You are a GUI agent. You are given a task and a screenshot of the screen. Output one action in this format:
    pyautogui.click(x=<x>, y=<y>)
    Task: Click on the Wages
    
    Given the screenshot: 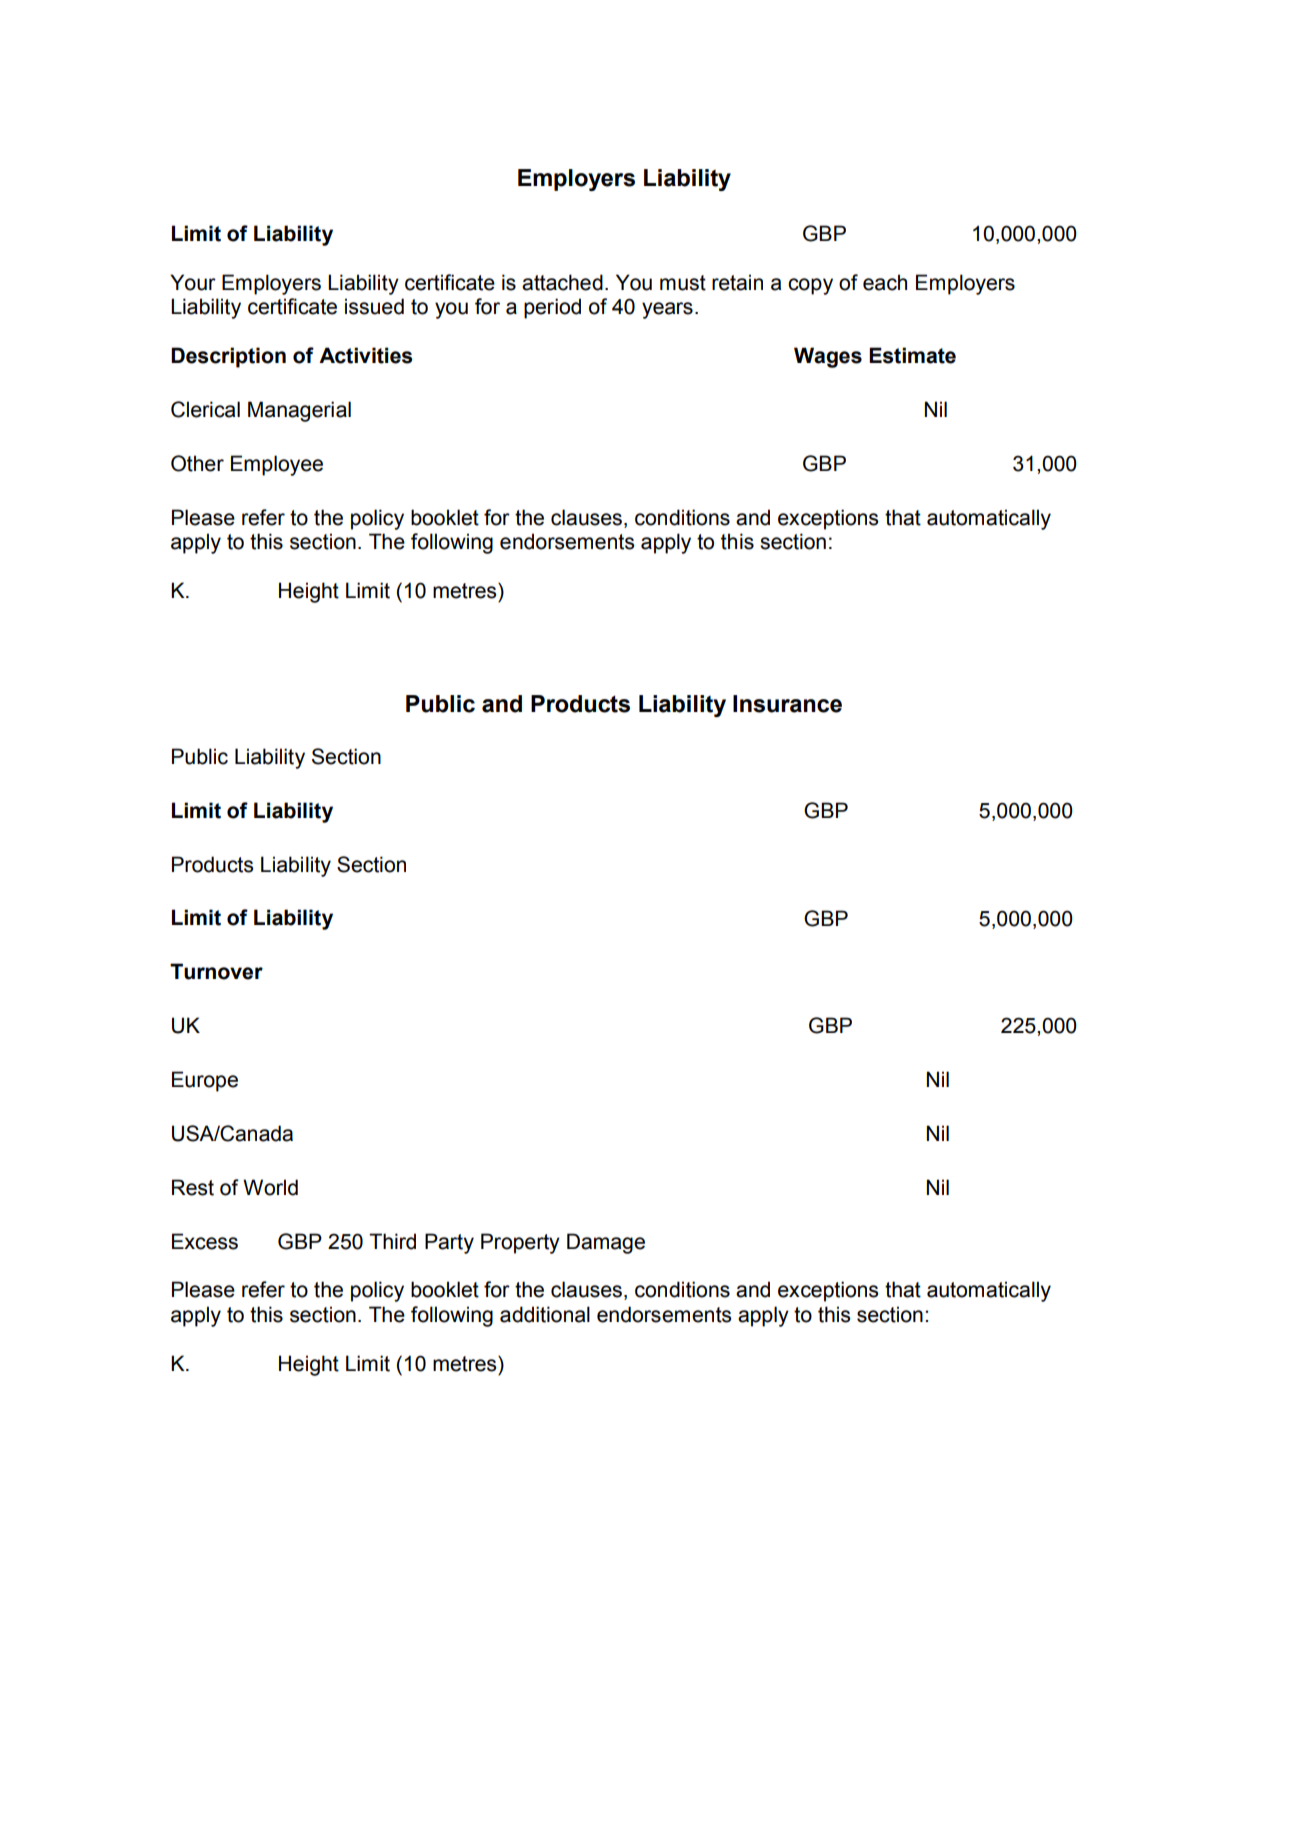 What is the action you would take?
    pyautogui.click(x=828, y=357)
